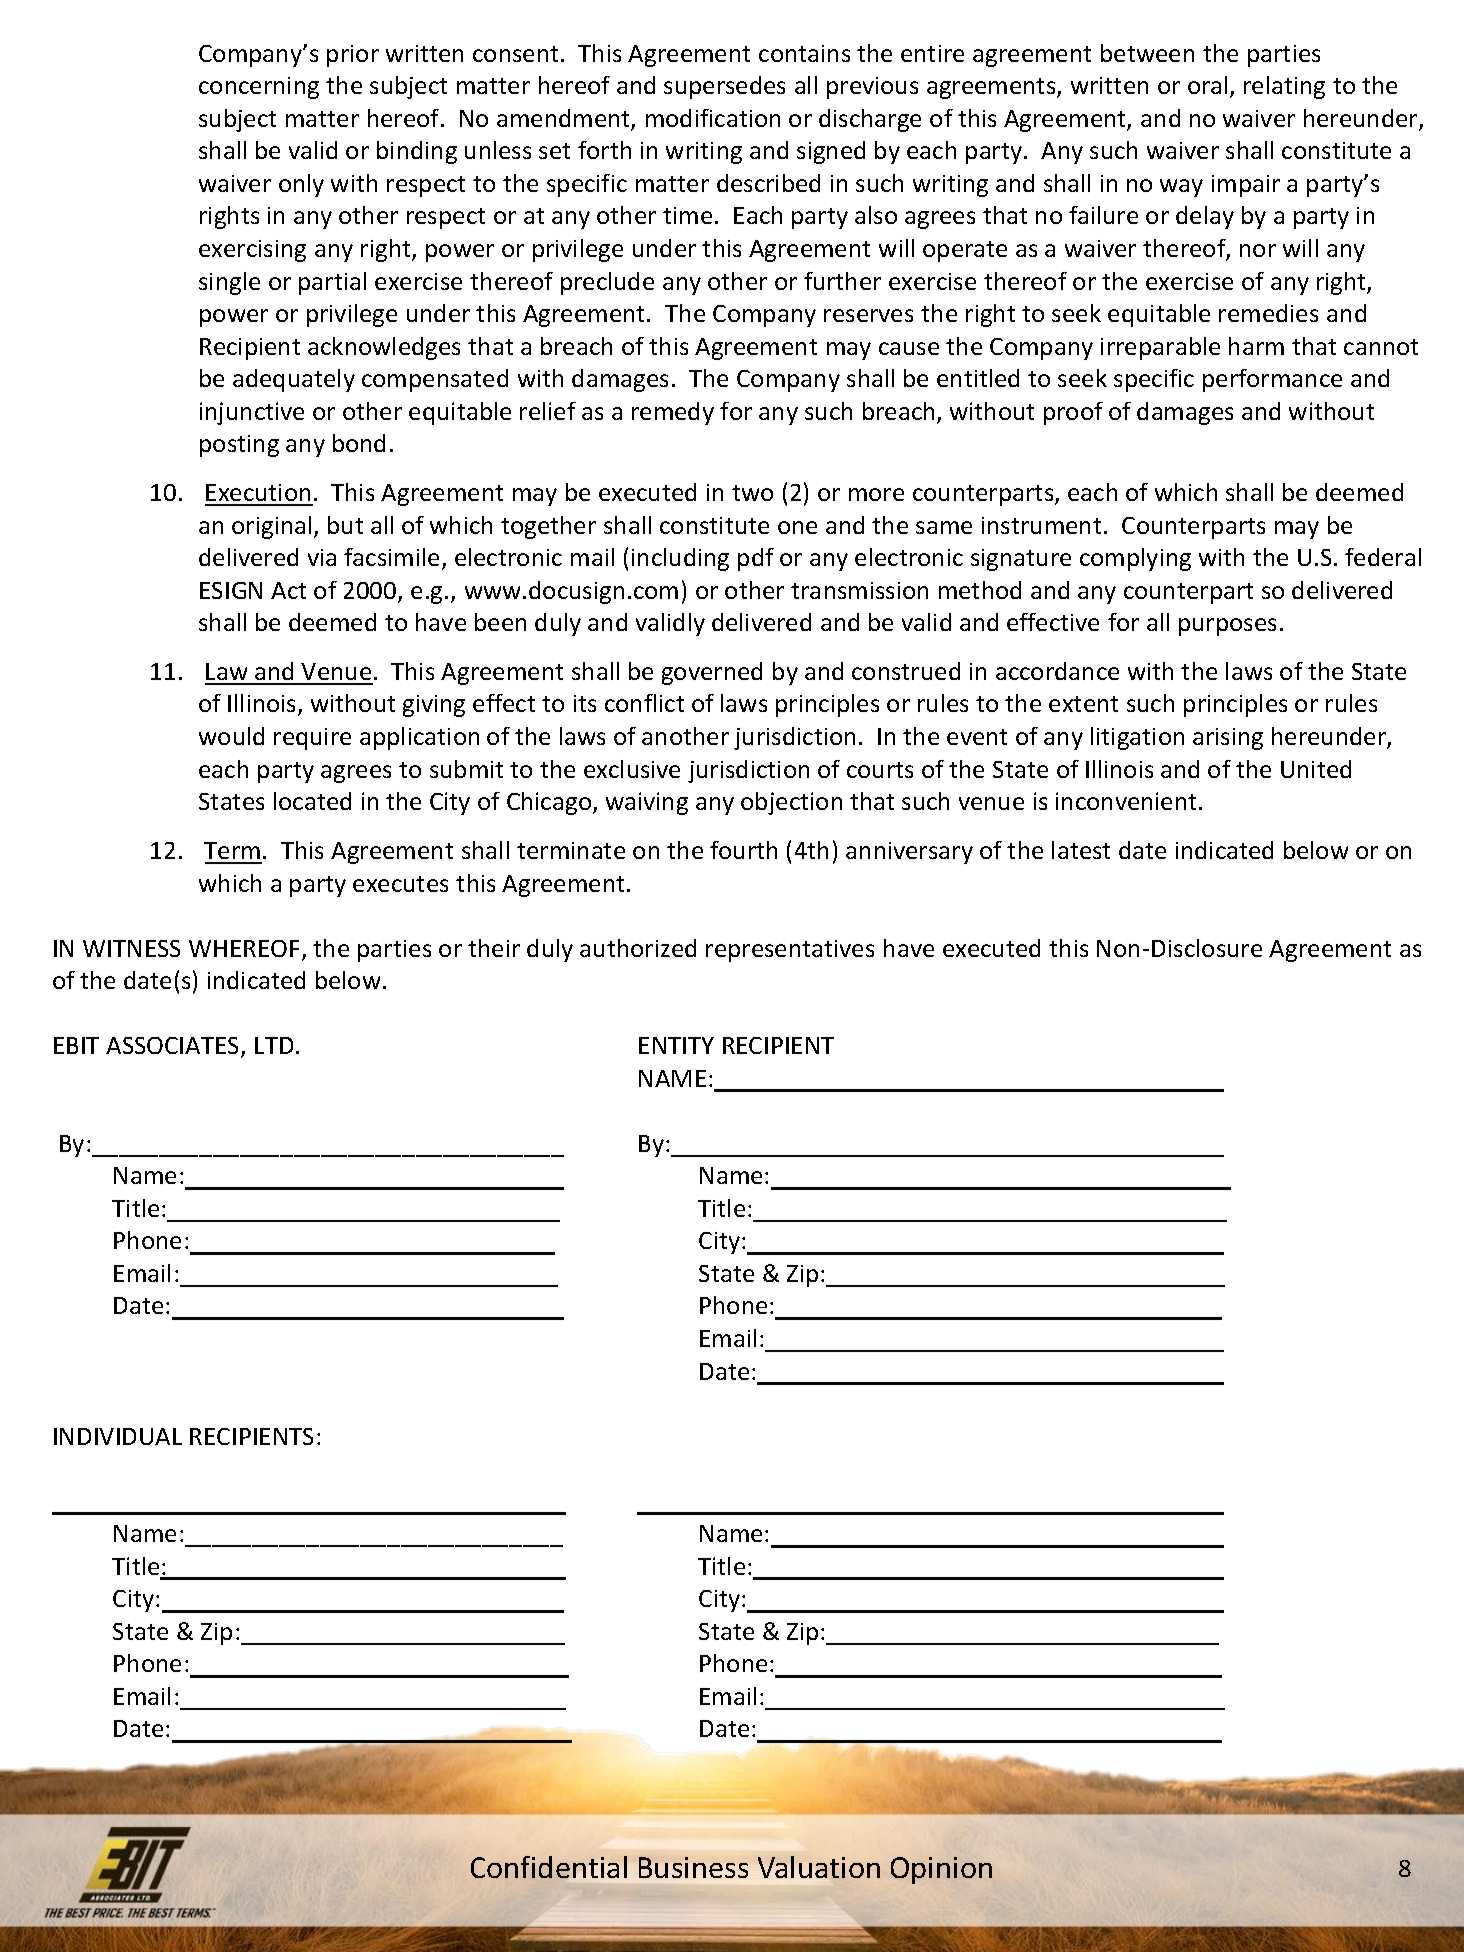 Image resolution: width=1464 pixels, height=1952 pixels. Describe the element at coordinates (259, 88) in the screenshot. I see `concerning` at that location.
